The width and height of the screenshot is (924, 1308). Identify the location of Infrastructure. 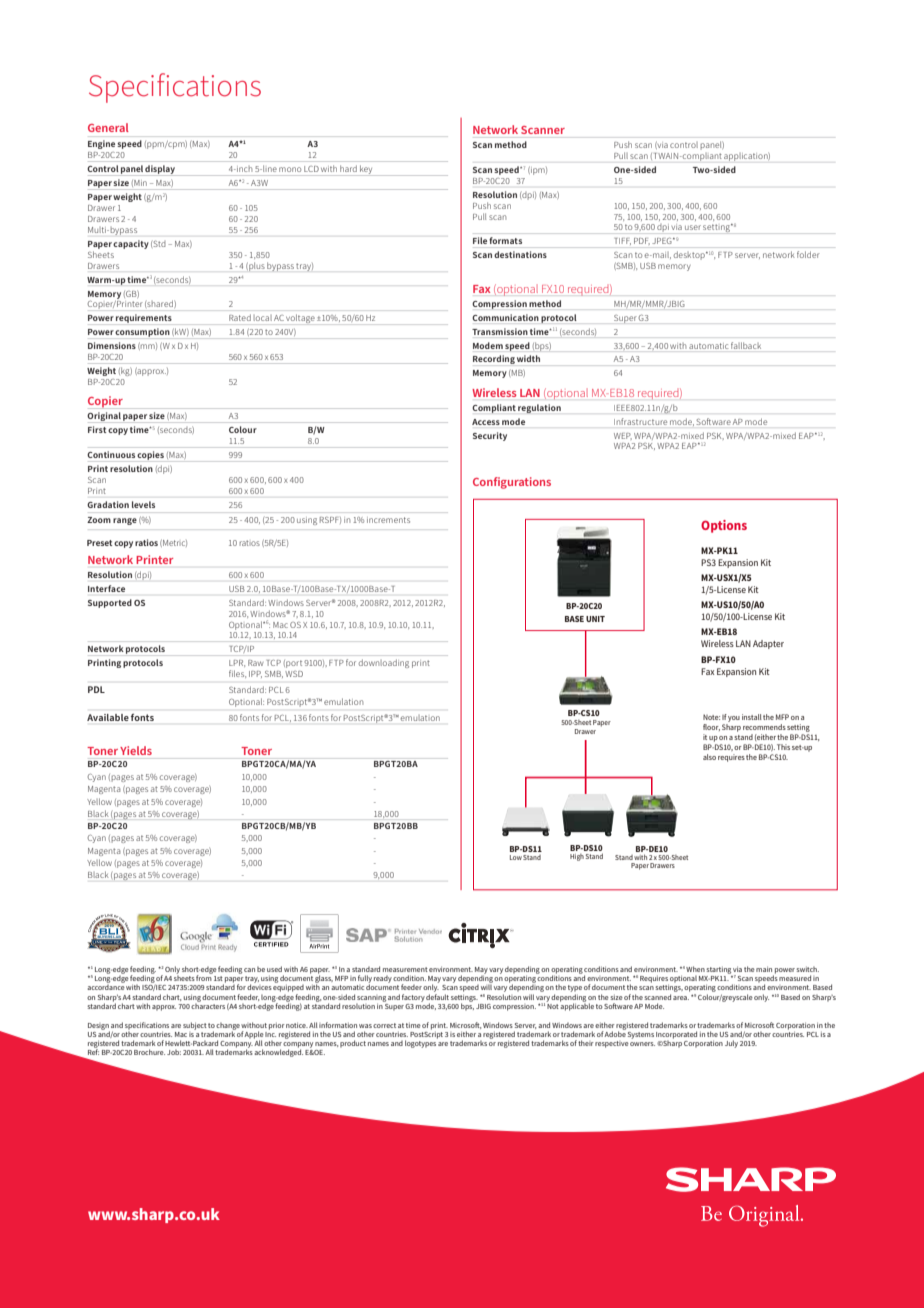
(642, 421).
